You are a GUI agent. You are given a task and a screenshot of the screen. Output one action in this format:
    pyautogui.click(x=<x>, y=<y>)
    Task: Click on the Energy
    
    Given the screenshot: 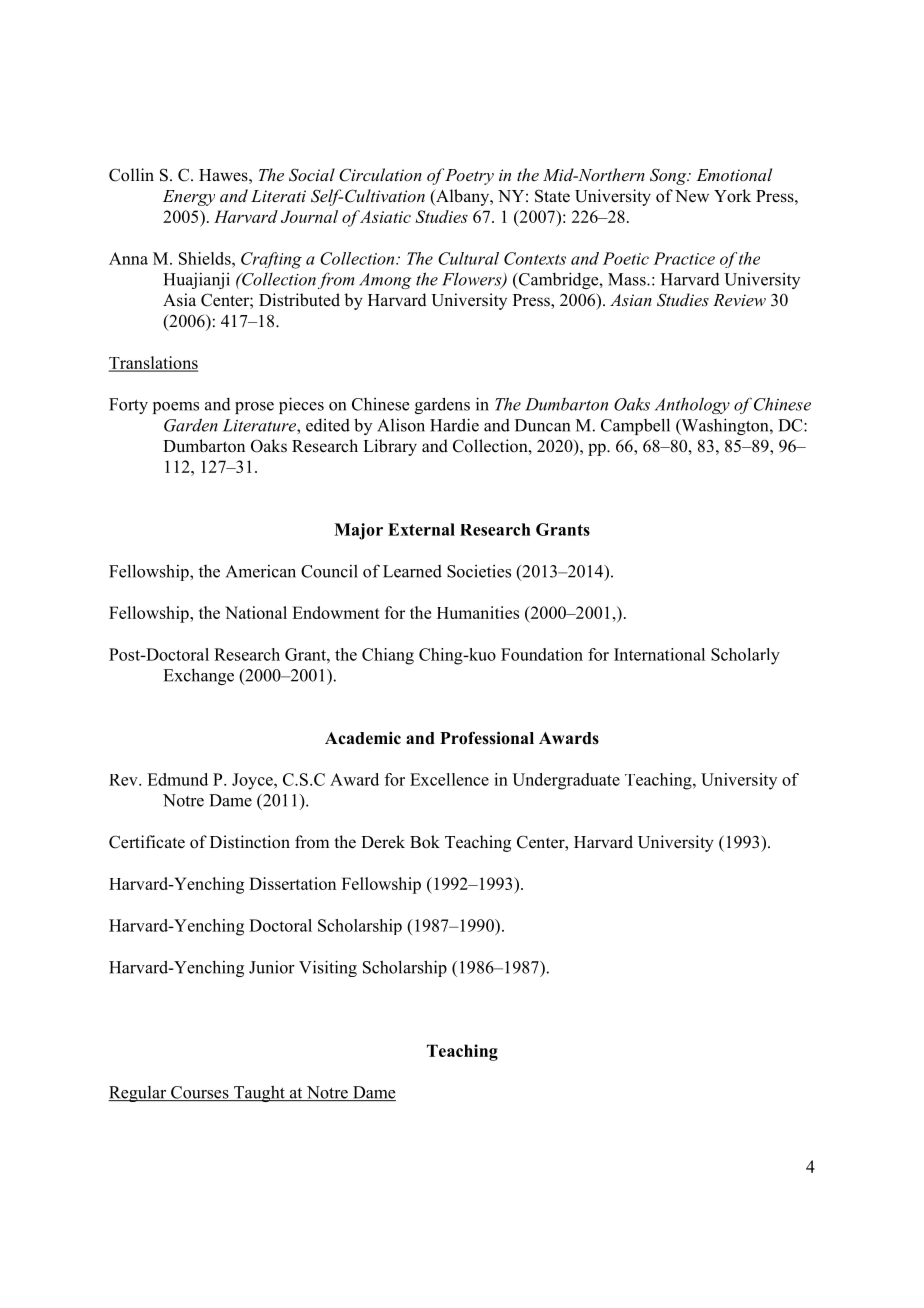 What is the action you would take?
    pyautogui.click(x=189, y=198)
